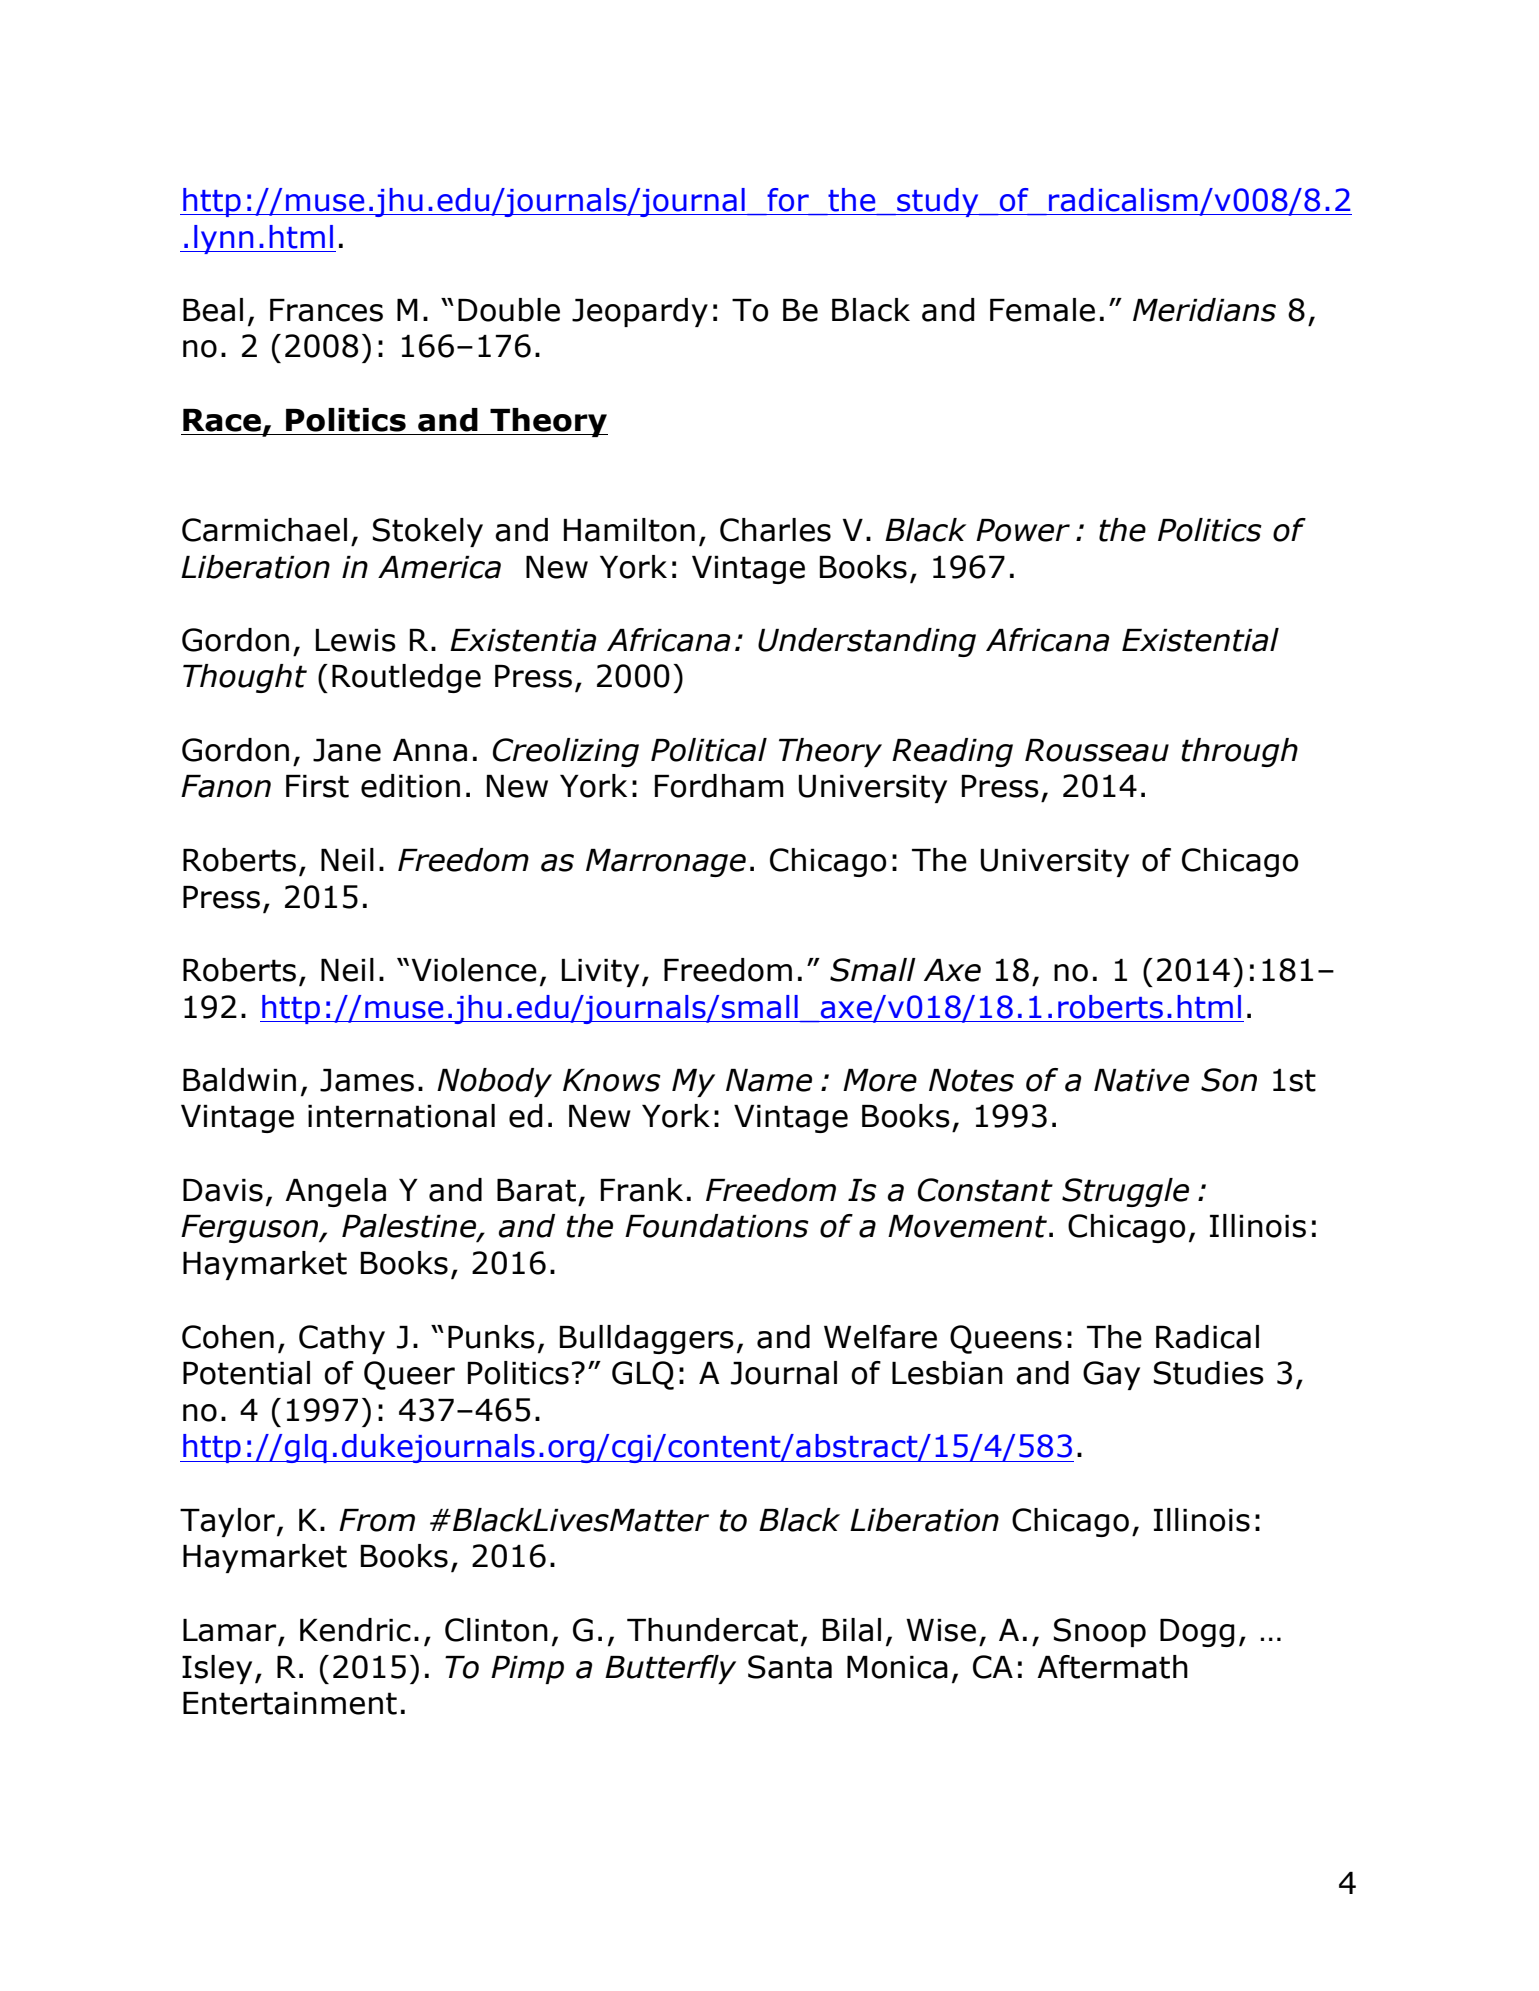  I want to click on Welfare, so click(880, 1337).
